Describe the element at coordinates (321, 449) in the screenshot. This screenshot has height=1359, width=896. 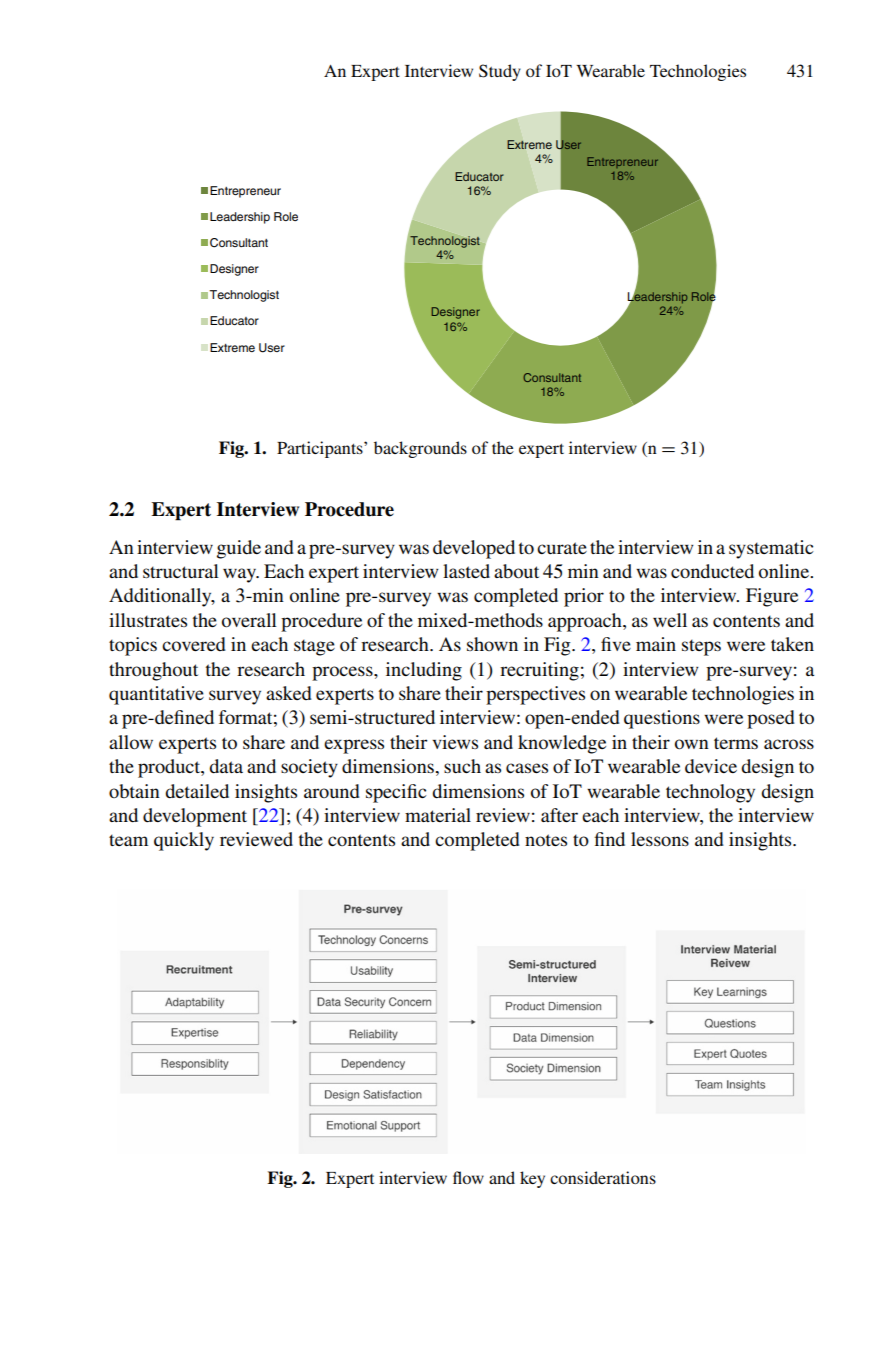
I see `Participants` at that location.
